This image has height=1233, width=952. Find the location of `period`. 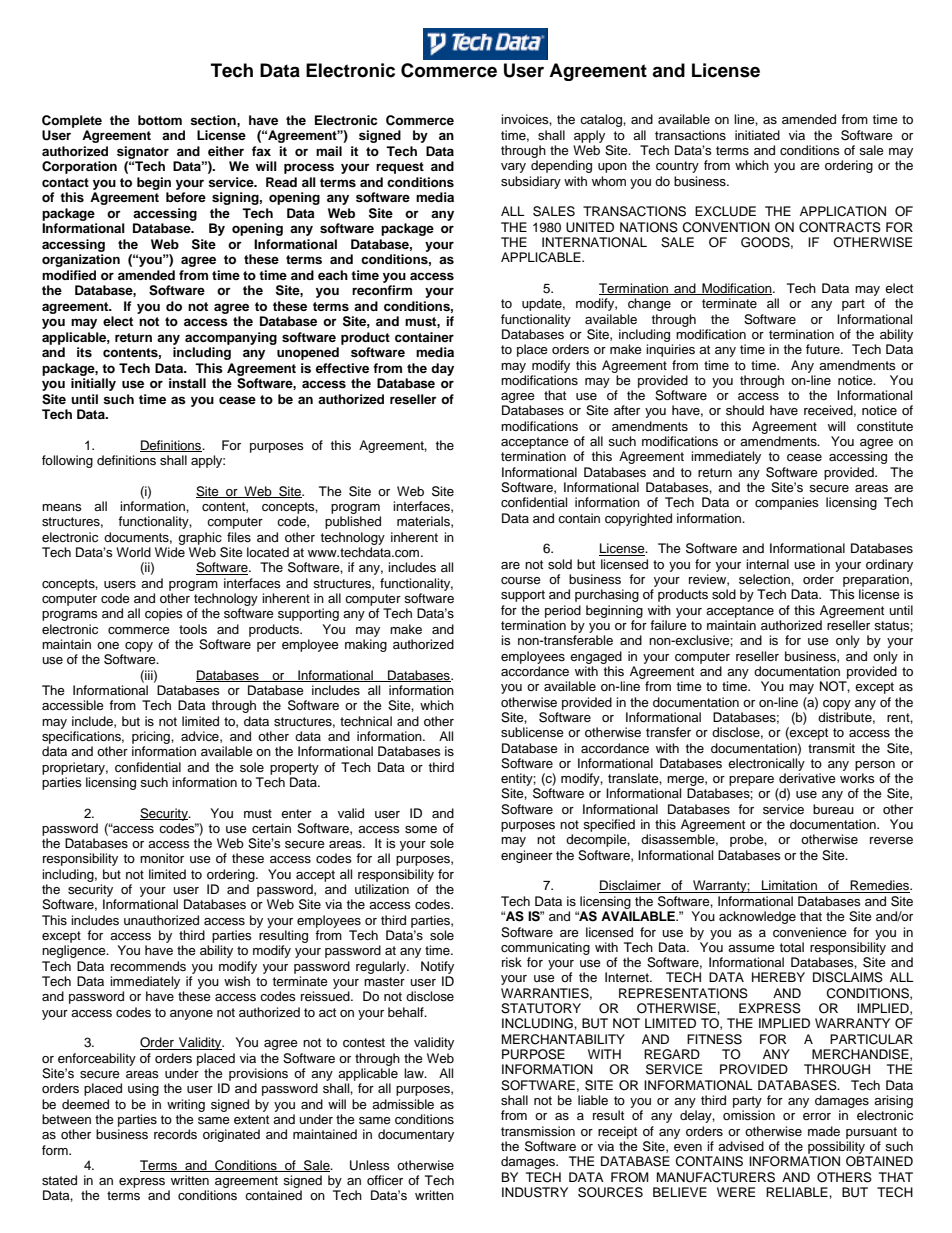

period is located at coordinates (563, 611).
